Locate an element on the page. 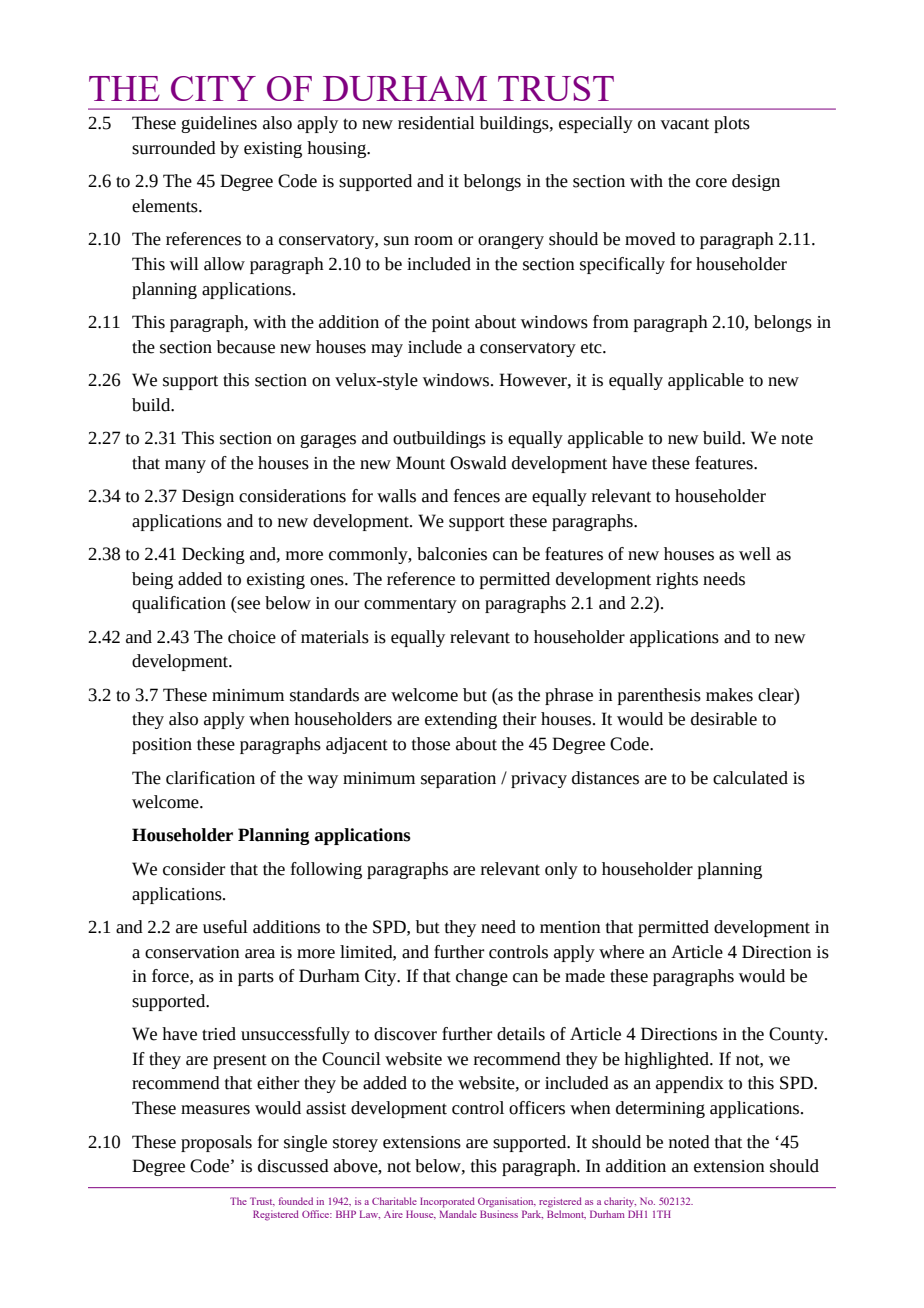  choice is located at coordinates (252, 637).
